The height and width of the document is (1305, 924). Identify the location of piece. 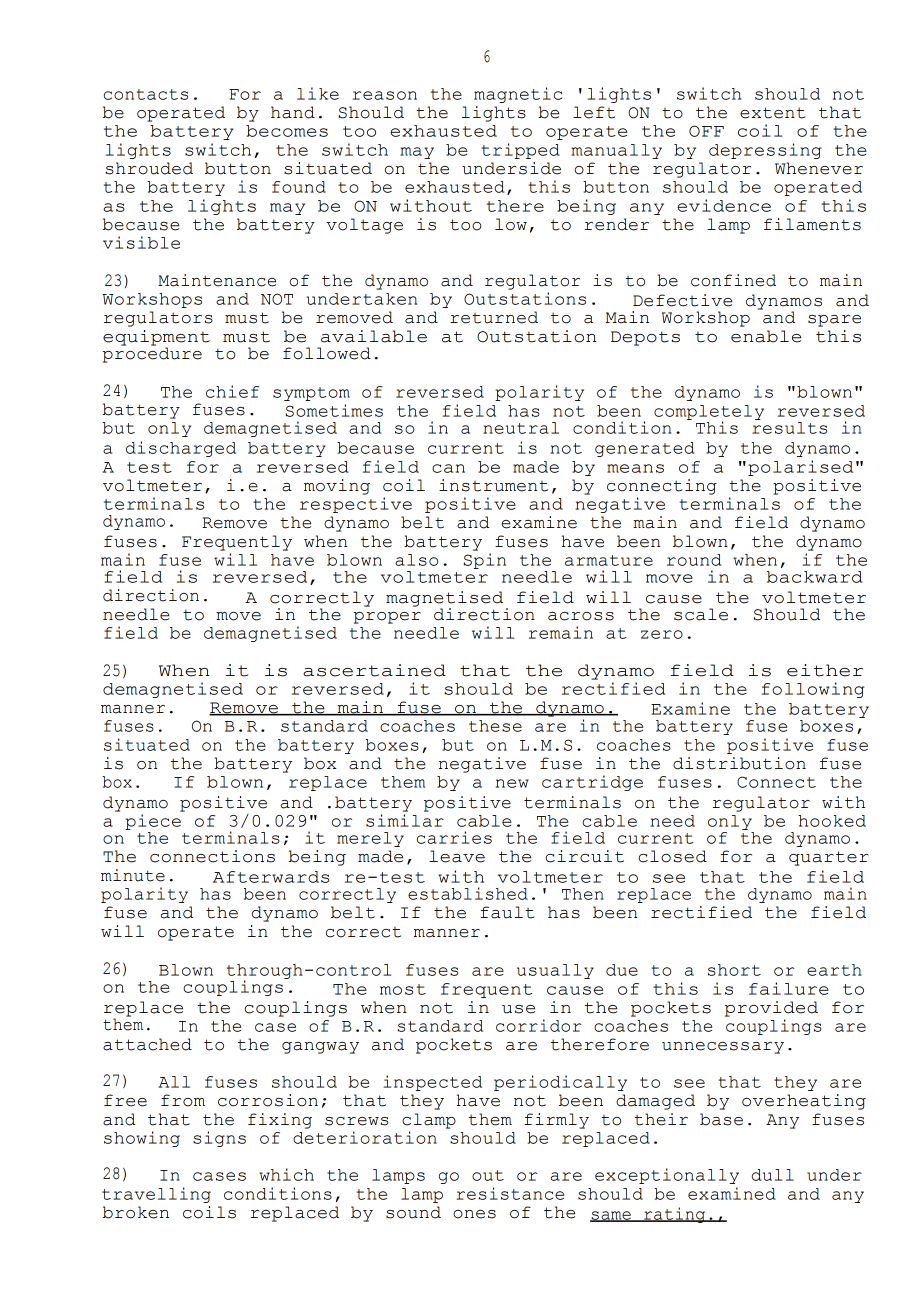
(153, 822).
